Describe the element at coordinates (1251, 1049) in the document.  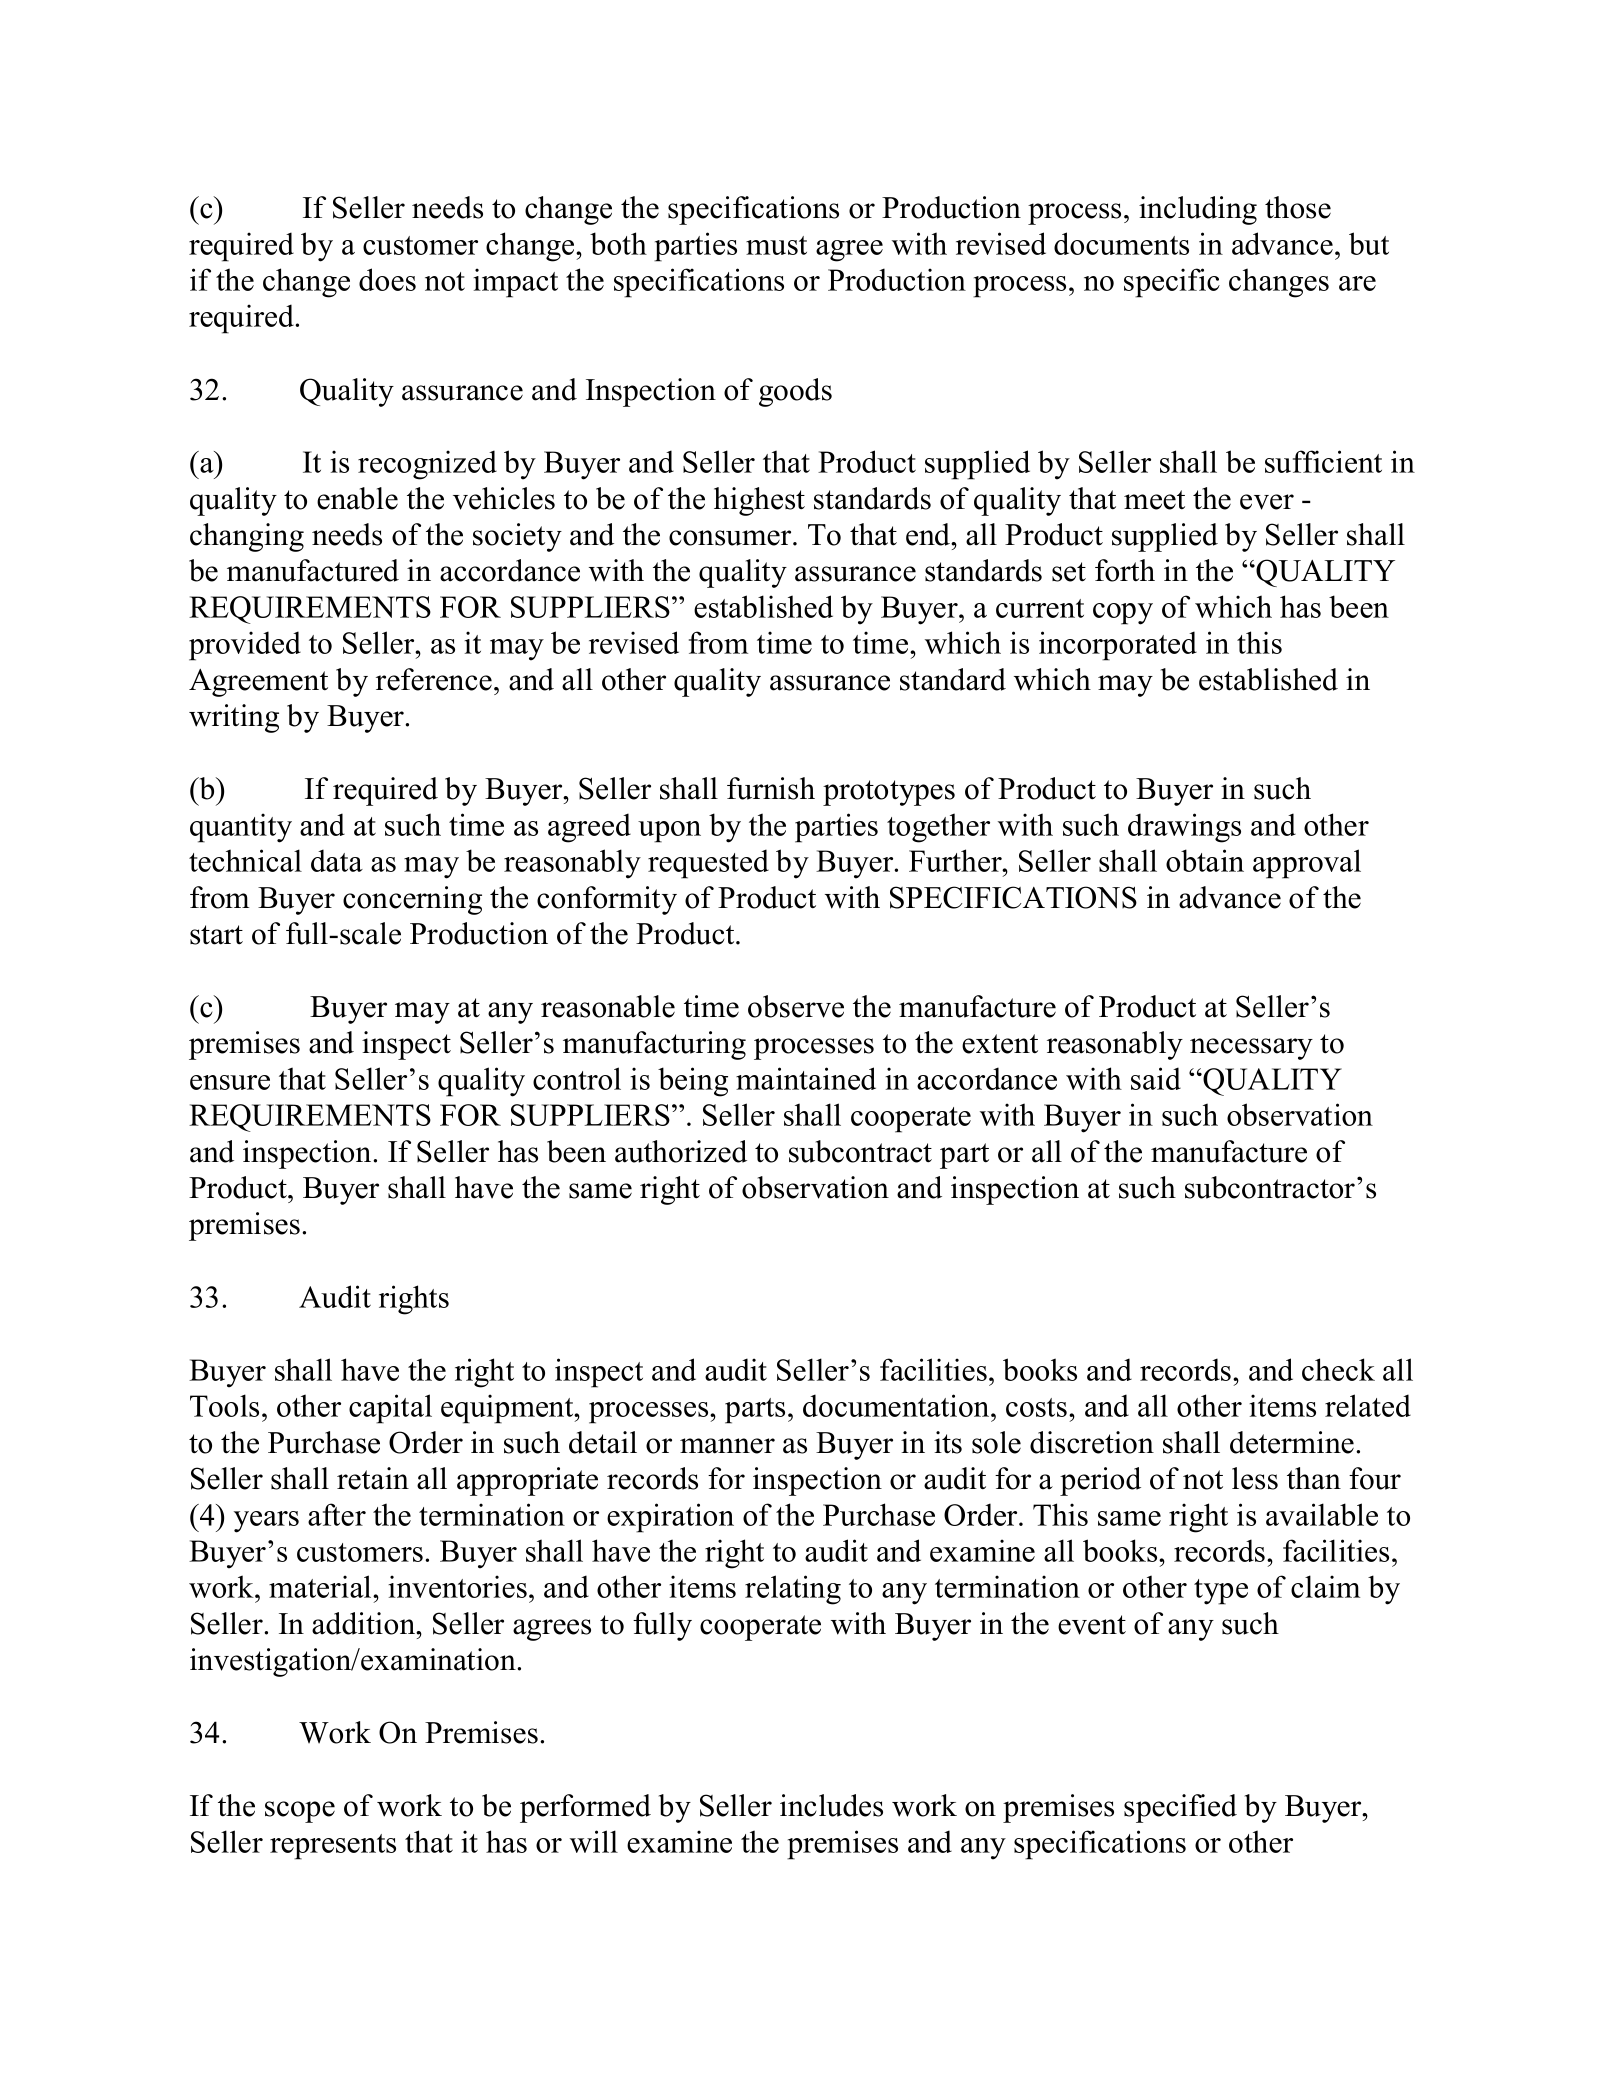
I see `necessary` at that location.
